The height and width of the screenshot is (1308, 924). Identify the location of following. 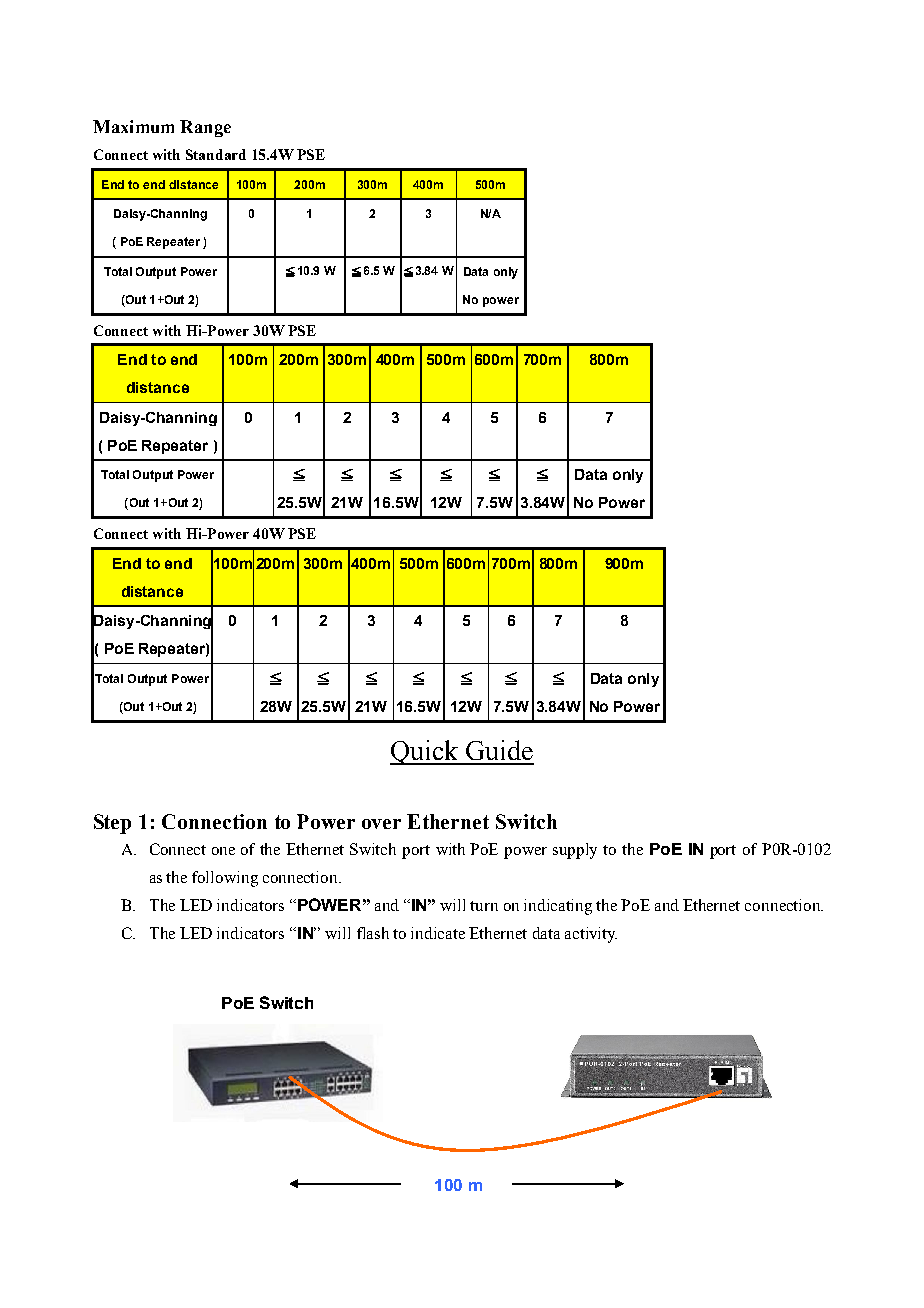
(225, 879).
